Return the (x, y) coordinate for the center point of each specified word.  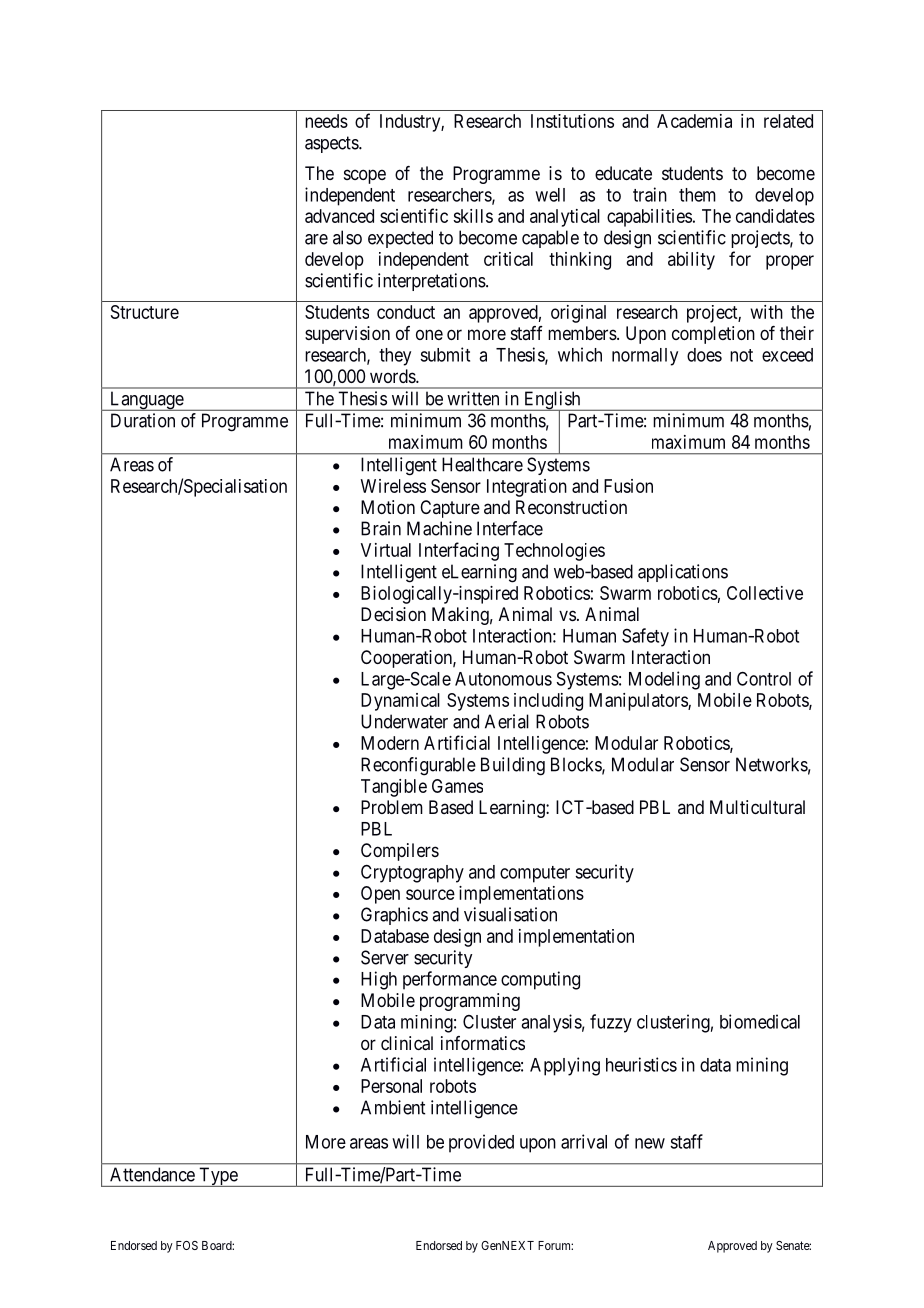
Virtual (386, 550)
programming (470, 1002)
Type (218, 1177)
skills (473, 216)
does (704, 355)
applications (683, 573)
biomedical (760, 1021)
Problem (392, 807)
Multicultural (757, 807)
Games (457, 786)
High (379, 980)
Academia (694, 121)
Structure (145, 312)
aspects (332, 144)
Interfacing (459, 551)
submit (445, 354)
